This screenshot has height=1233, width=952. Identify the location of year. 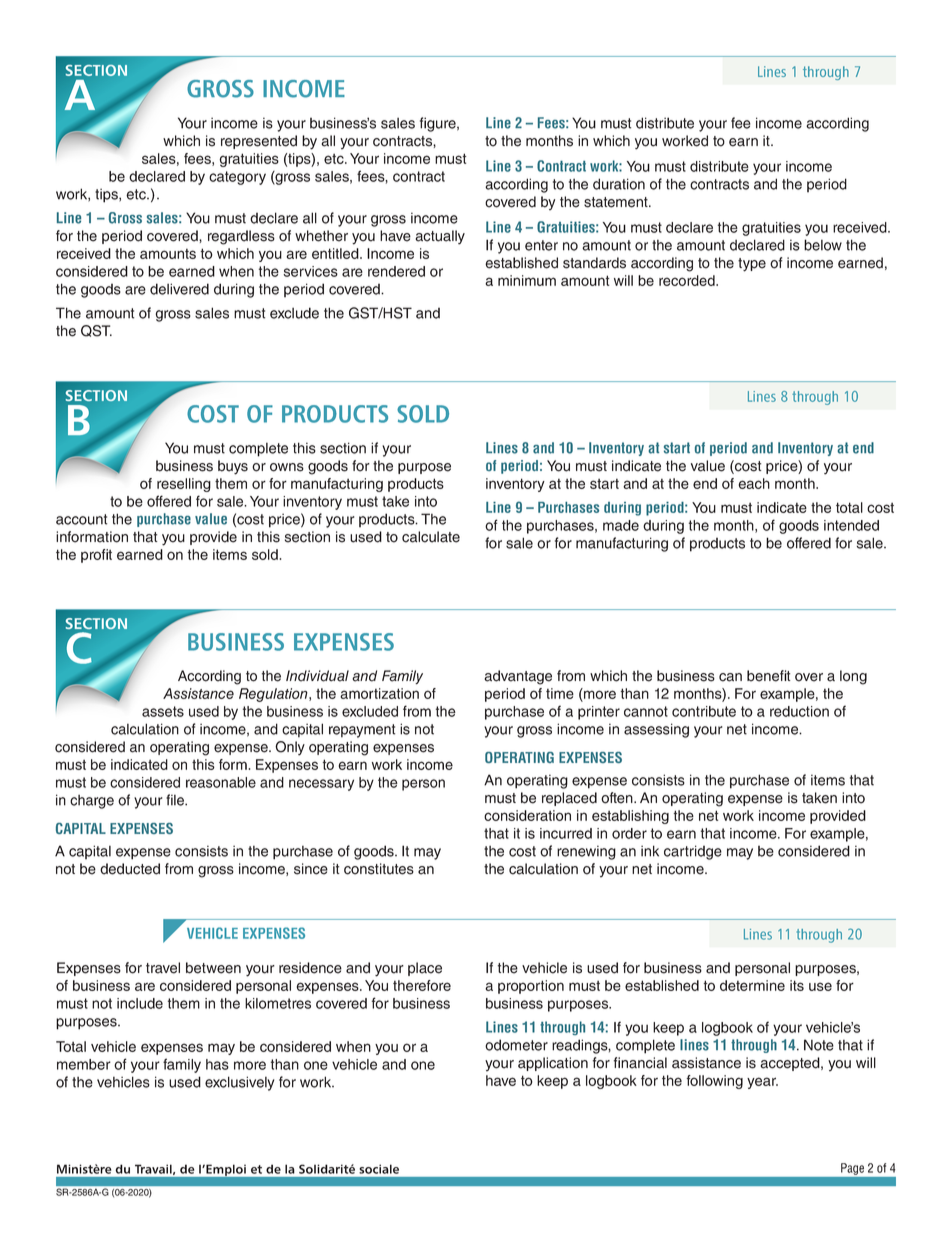
(762, 1083).
